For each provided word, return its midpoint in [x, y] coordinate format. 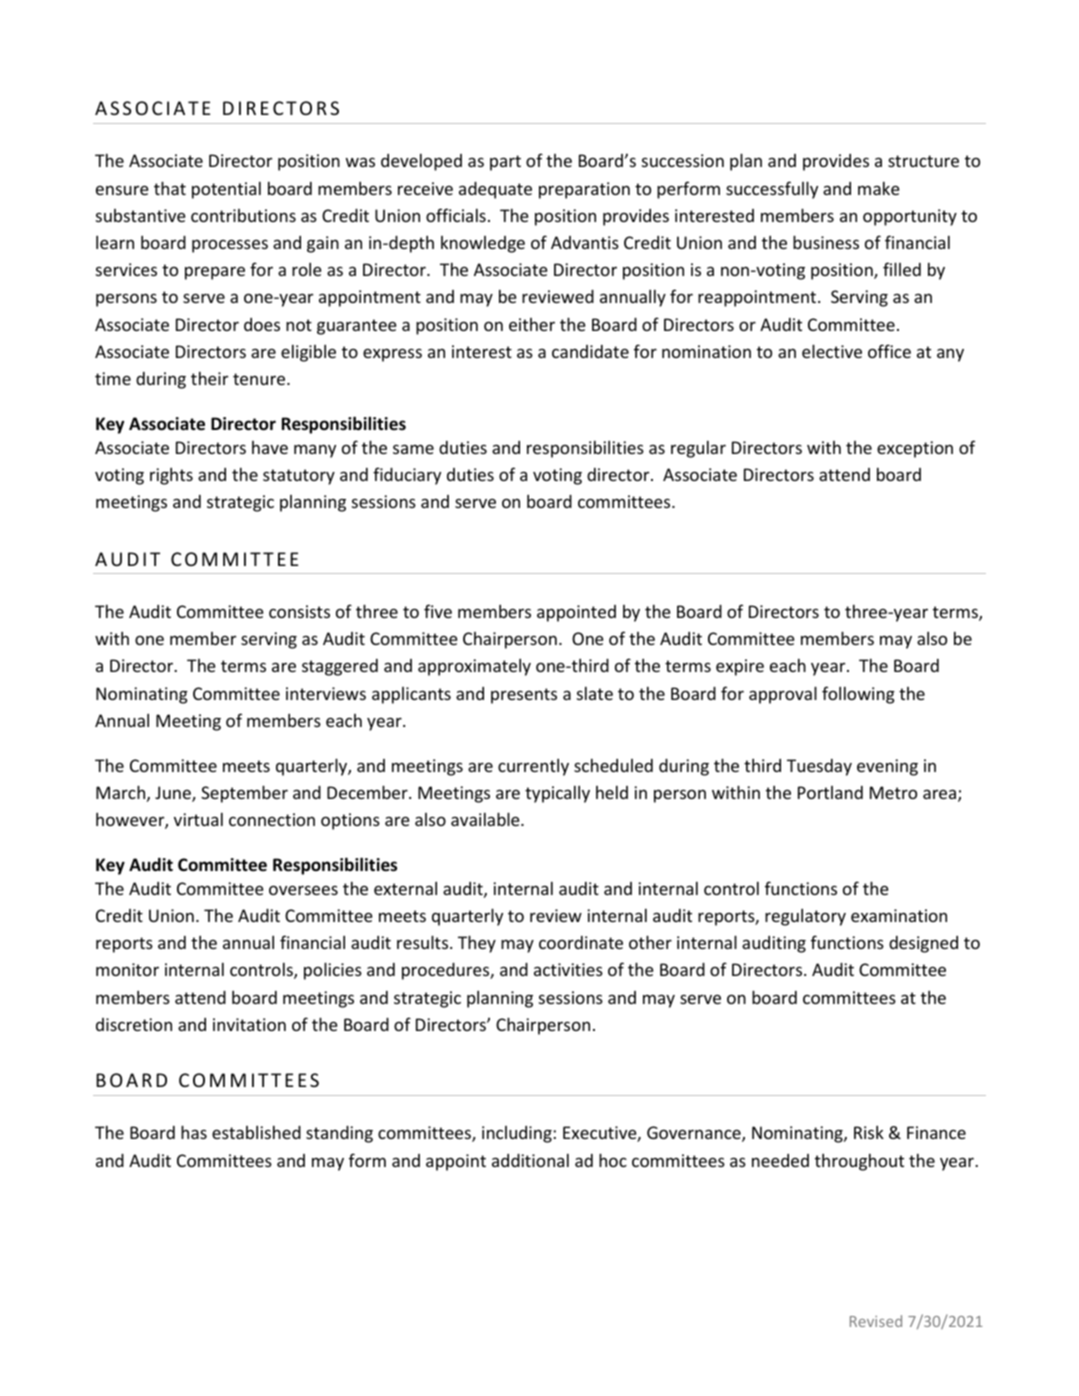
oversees [303, 890]
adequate [495, 190]
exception [915, 449]
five [438, 611]
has [194, 1132]
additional [530, 1160]
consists [299, 611]
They [477, 944]
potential [226, 190]
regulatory [805, 917]
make [879, 188]
